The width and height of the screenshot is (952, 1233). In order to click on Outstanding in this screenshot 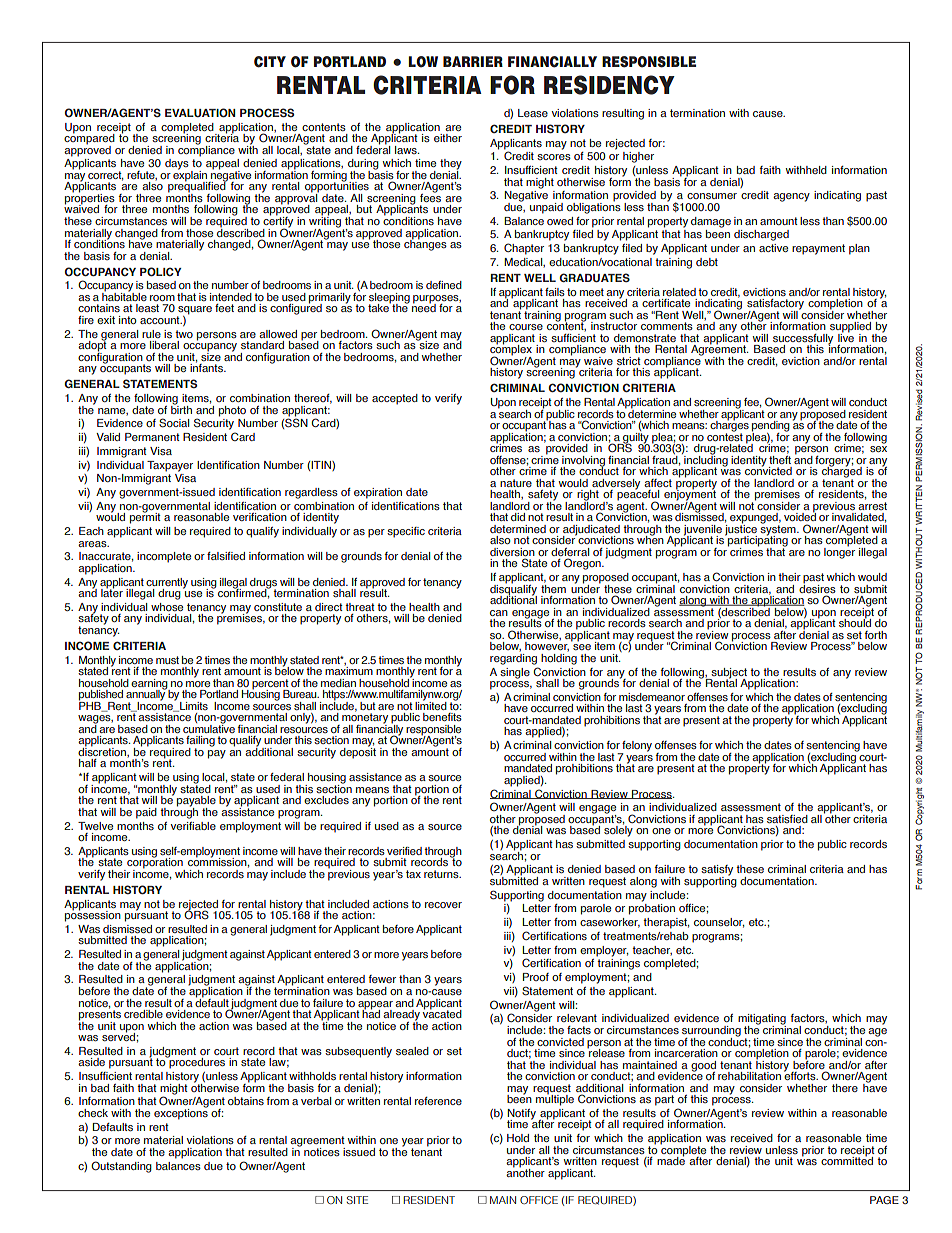, I will do `click(121, 1167)`.
